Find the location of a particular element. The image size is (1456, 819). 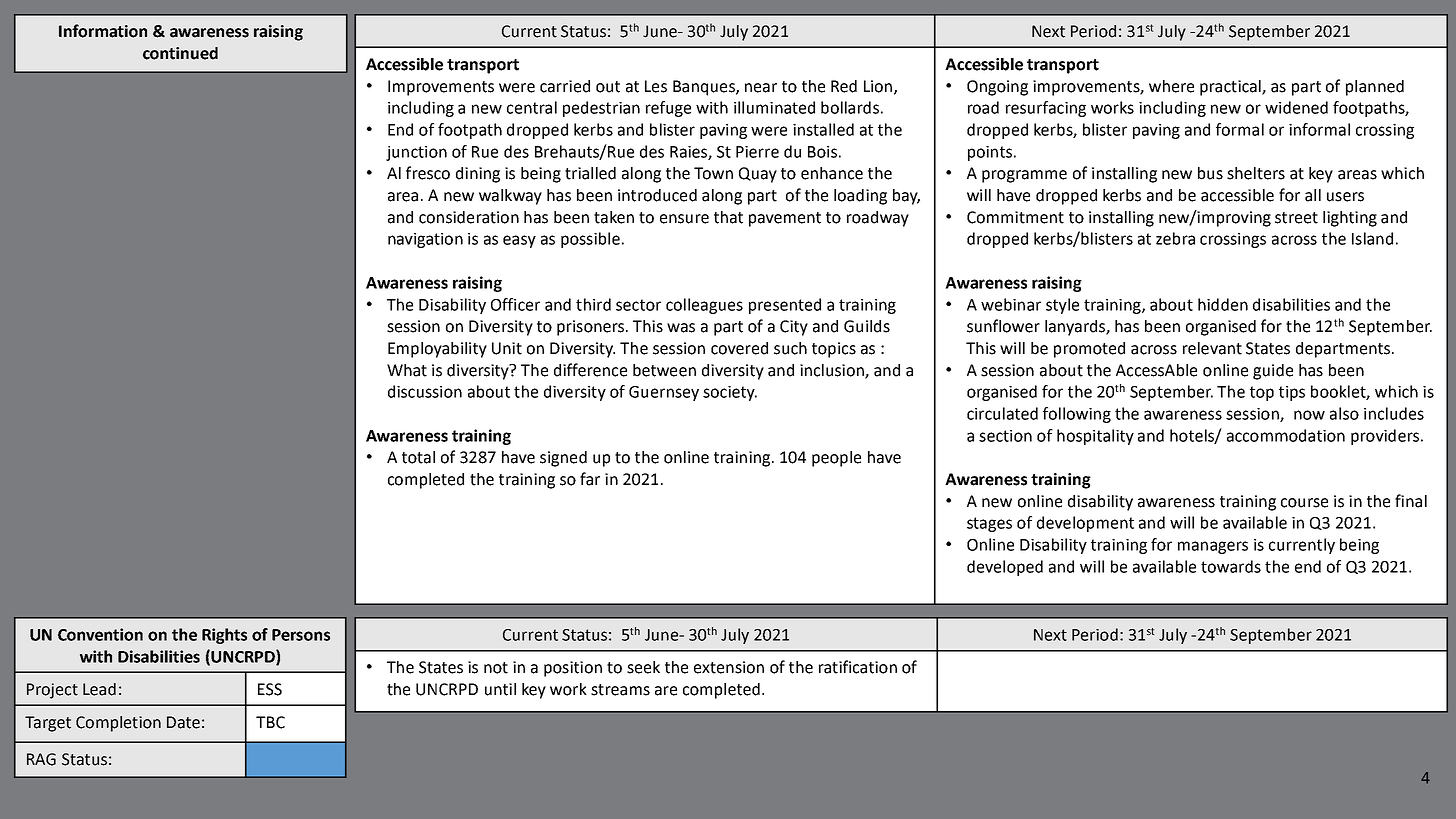

Date is located at coordinates (183, 722).
